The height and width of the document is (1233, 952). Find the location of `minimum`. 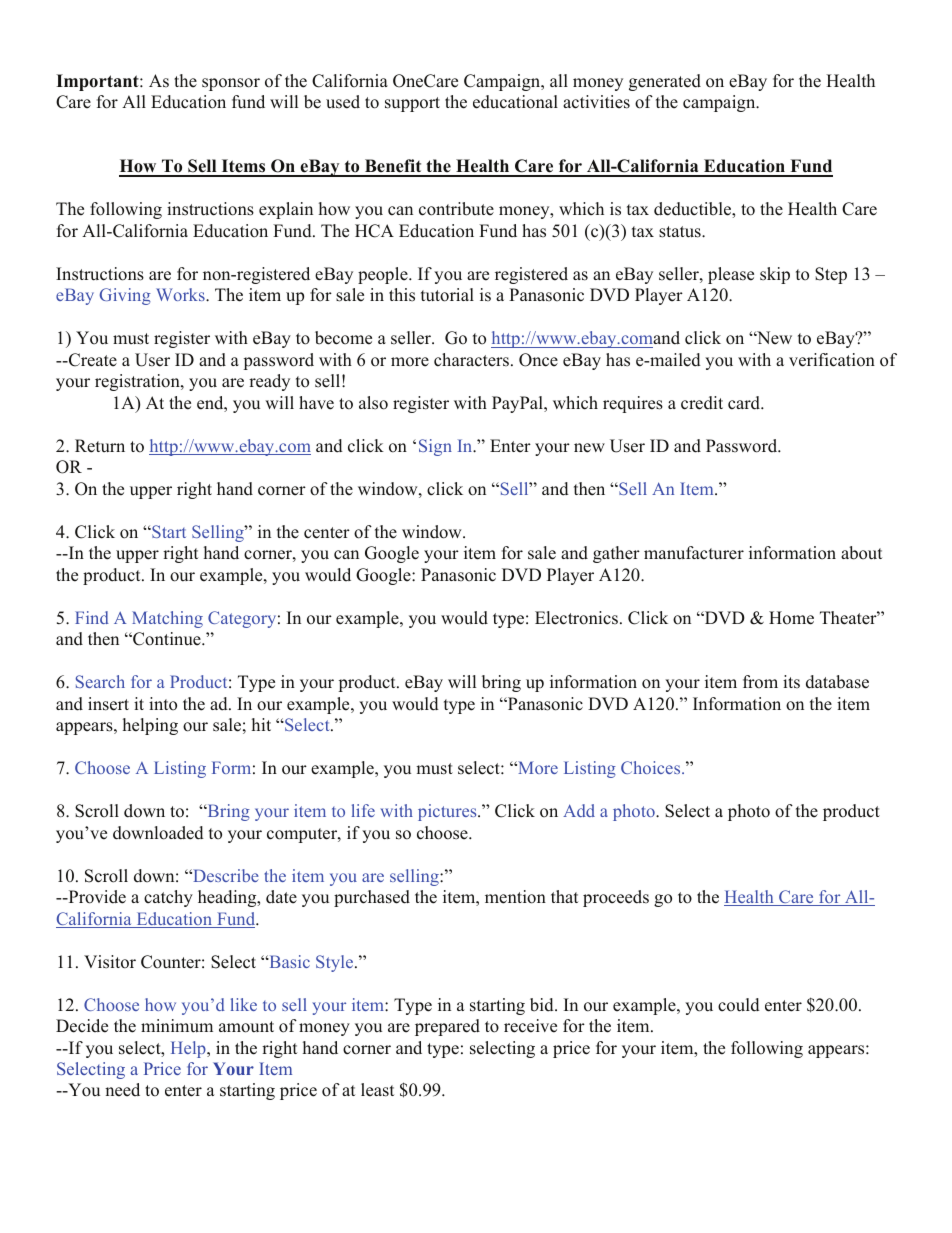

minimum is located at coordinates (177, 1026).
